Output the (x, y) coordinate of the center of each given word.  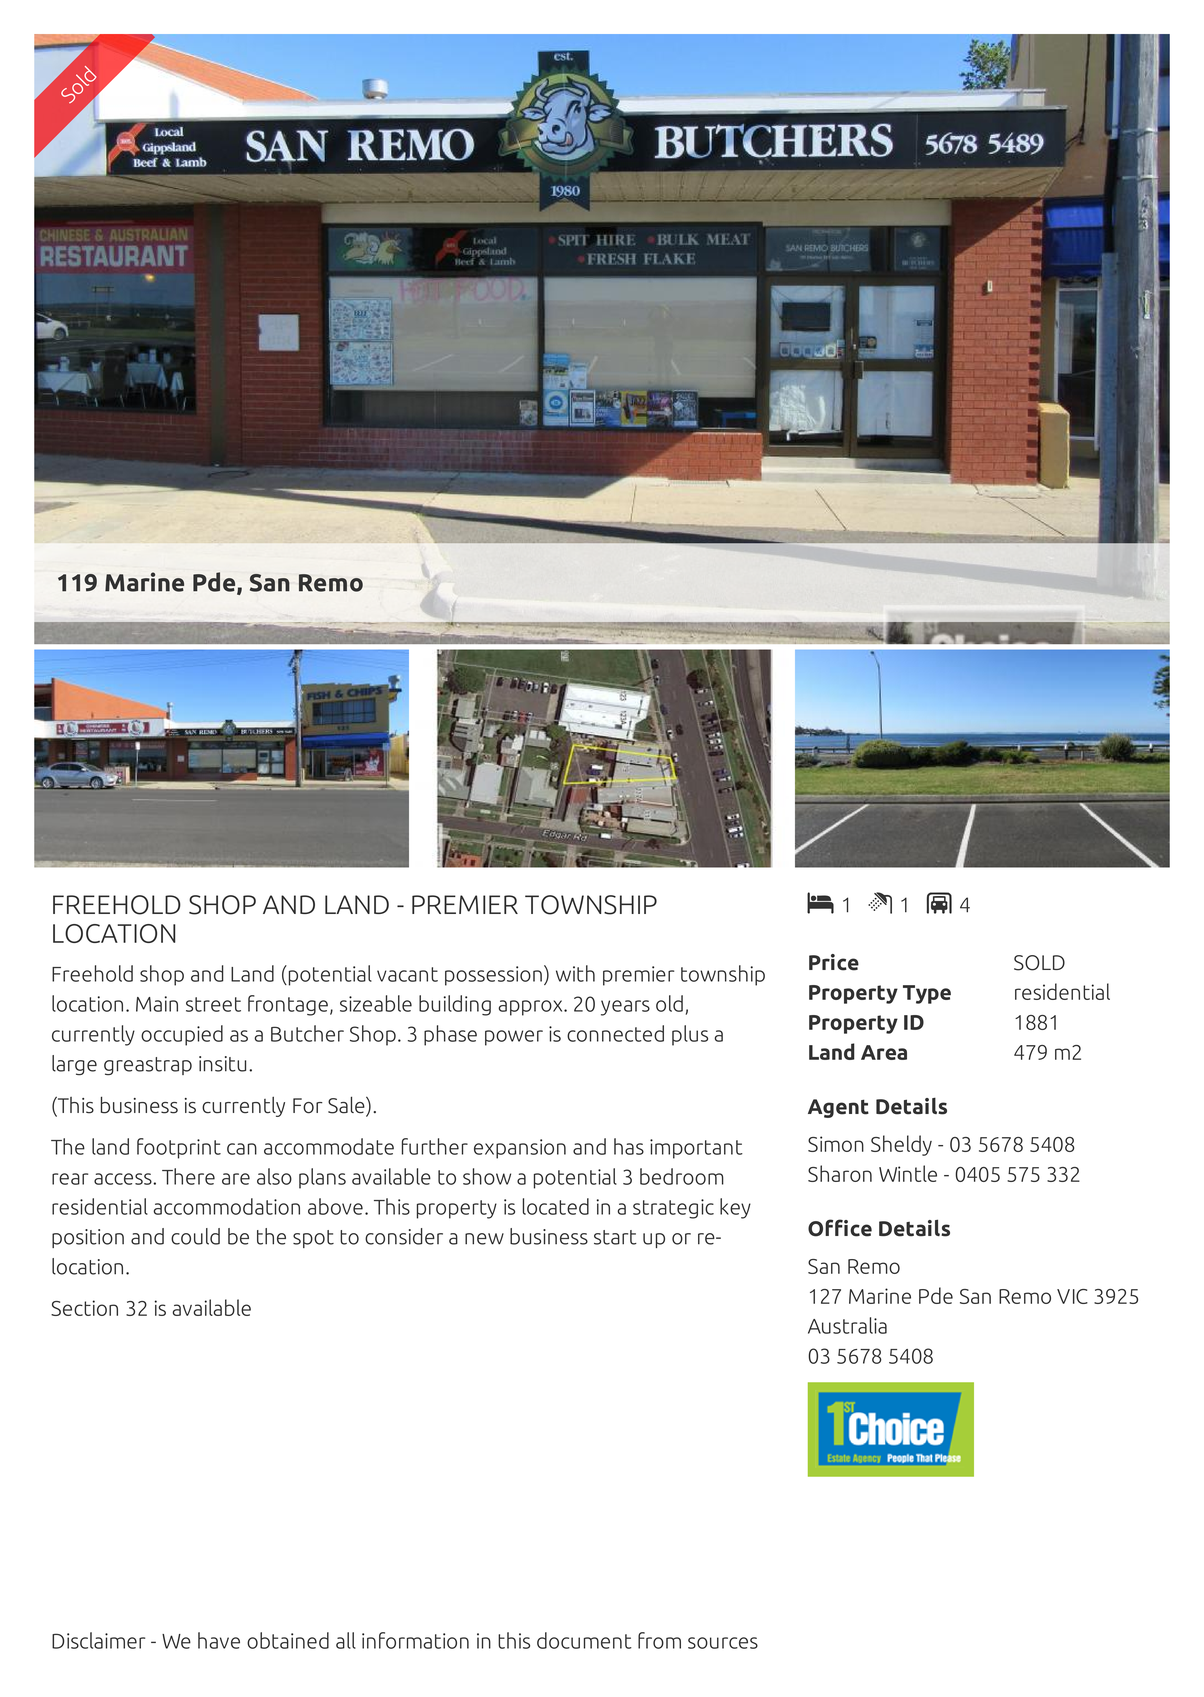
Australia (847, 1325)
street (213, 1004)
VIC (1072, 1296)
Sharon (840, 1173)
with (575, 973)
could (195, 1236)
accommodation (226, 1206)
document (584, 1640)
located (555, 1206)
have (219, 1640)
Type (927, 994)
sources (723, 1643)
